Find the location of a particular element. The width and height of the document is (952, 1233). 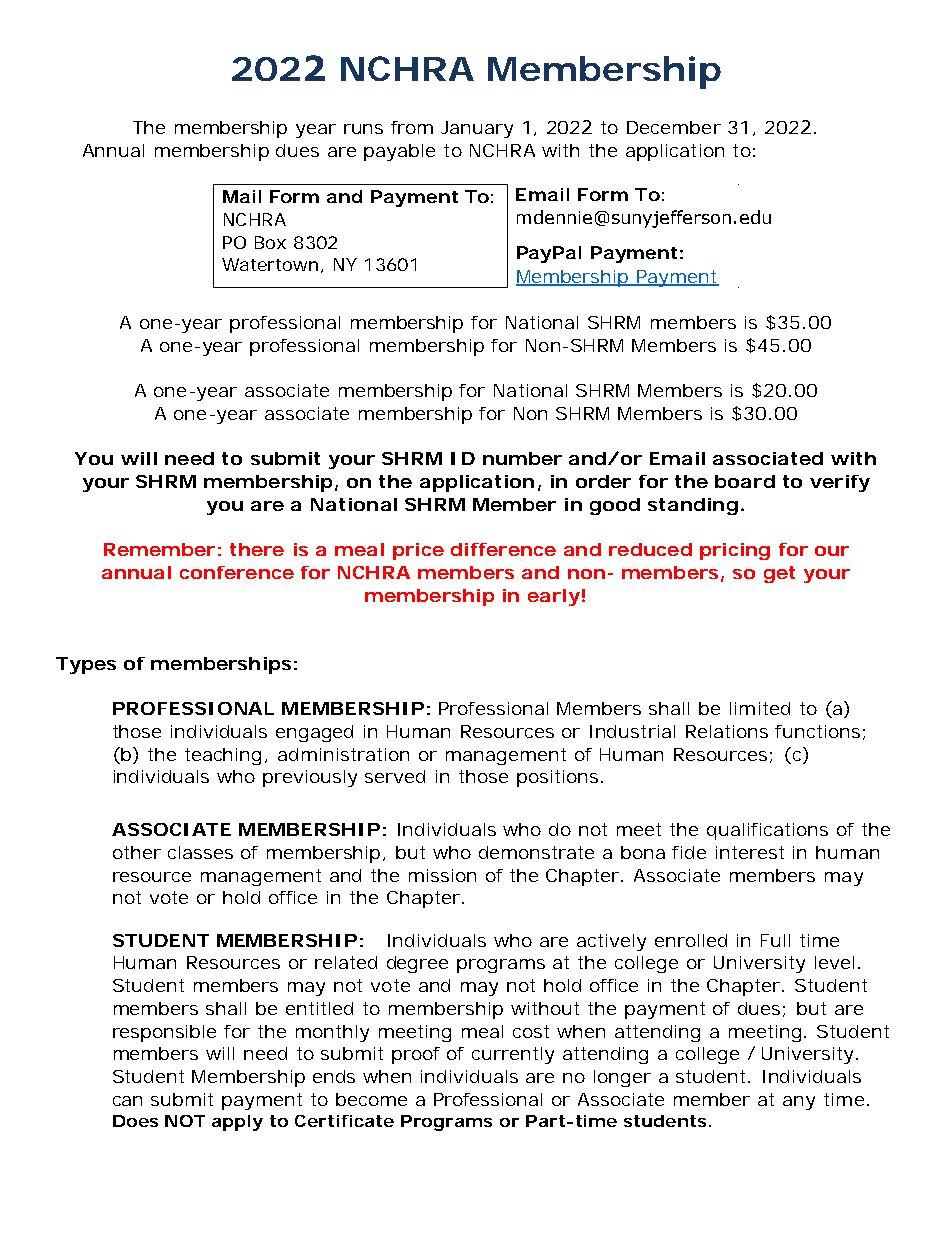

proof is located at coordinates (416, 1055).
